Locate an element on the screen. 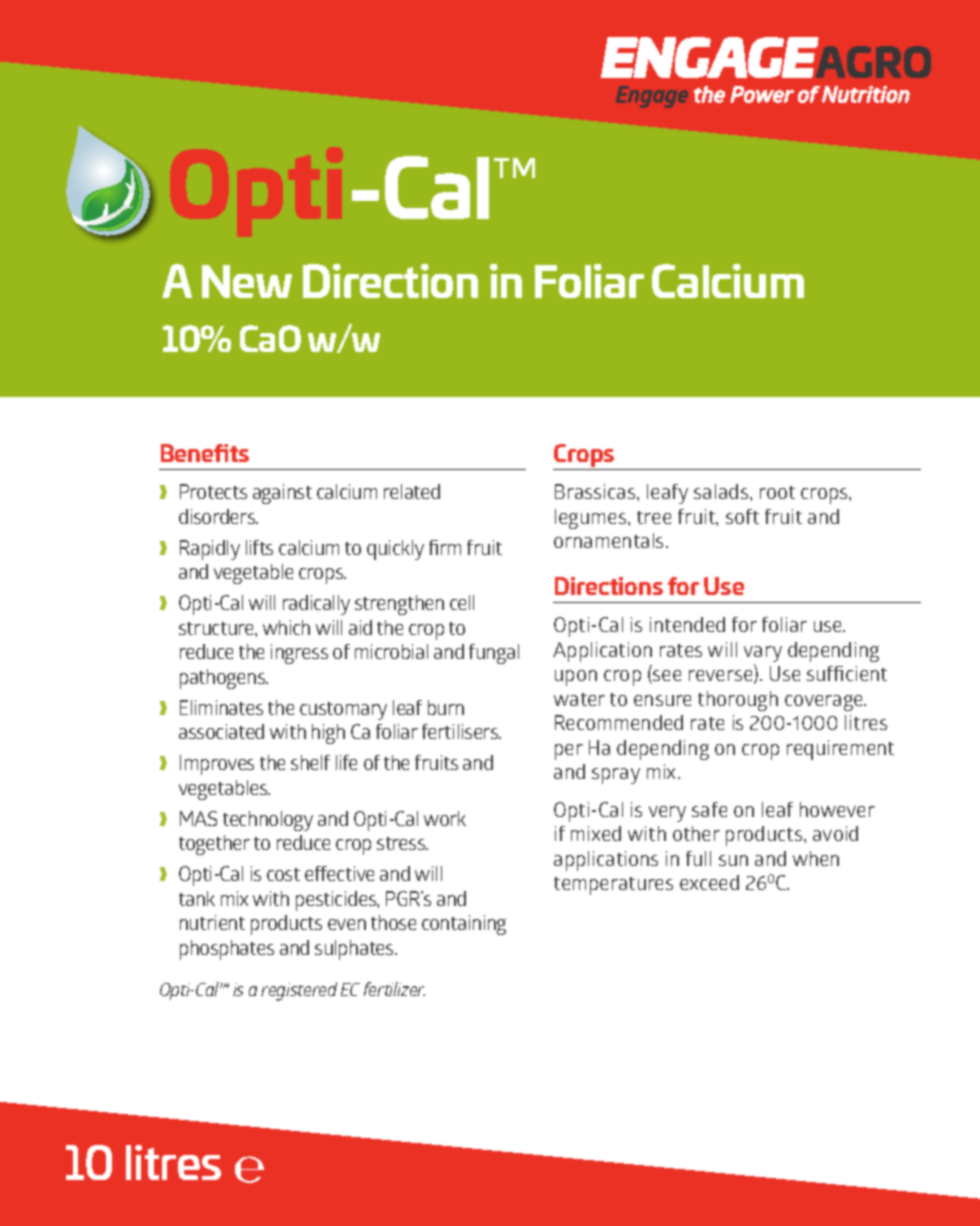 The image size is (980, 1226). containing is located at coordinates (464, 925).
